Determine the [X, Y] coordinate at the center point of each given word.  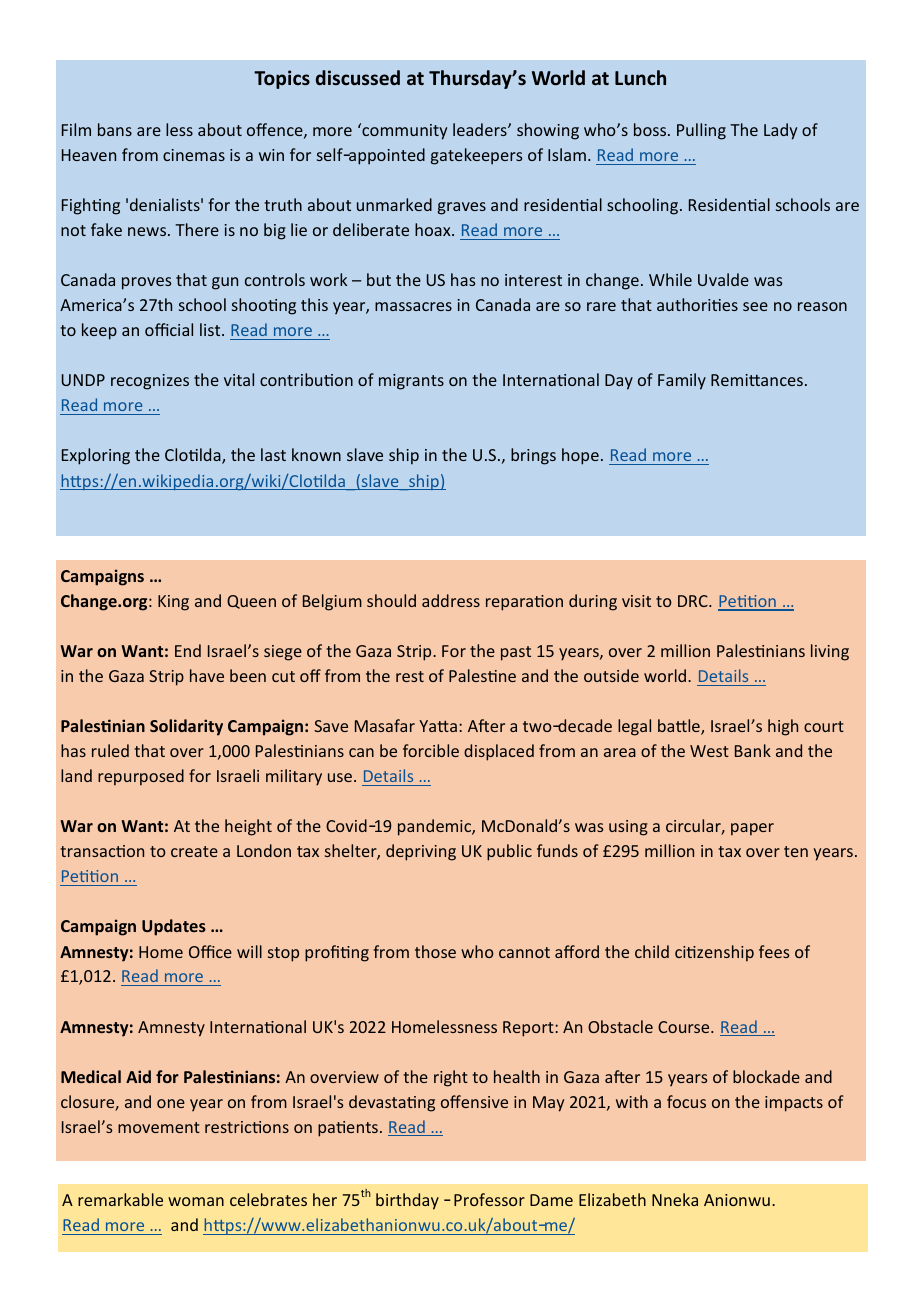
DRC [694, 601]
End [188, 650]
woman [196, 1201]
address [451, 600]
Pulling [701, 131]
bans [115, 129]
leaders [481, 129]
